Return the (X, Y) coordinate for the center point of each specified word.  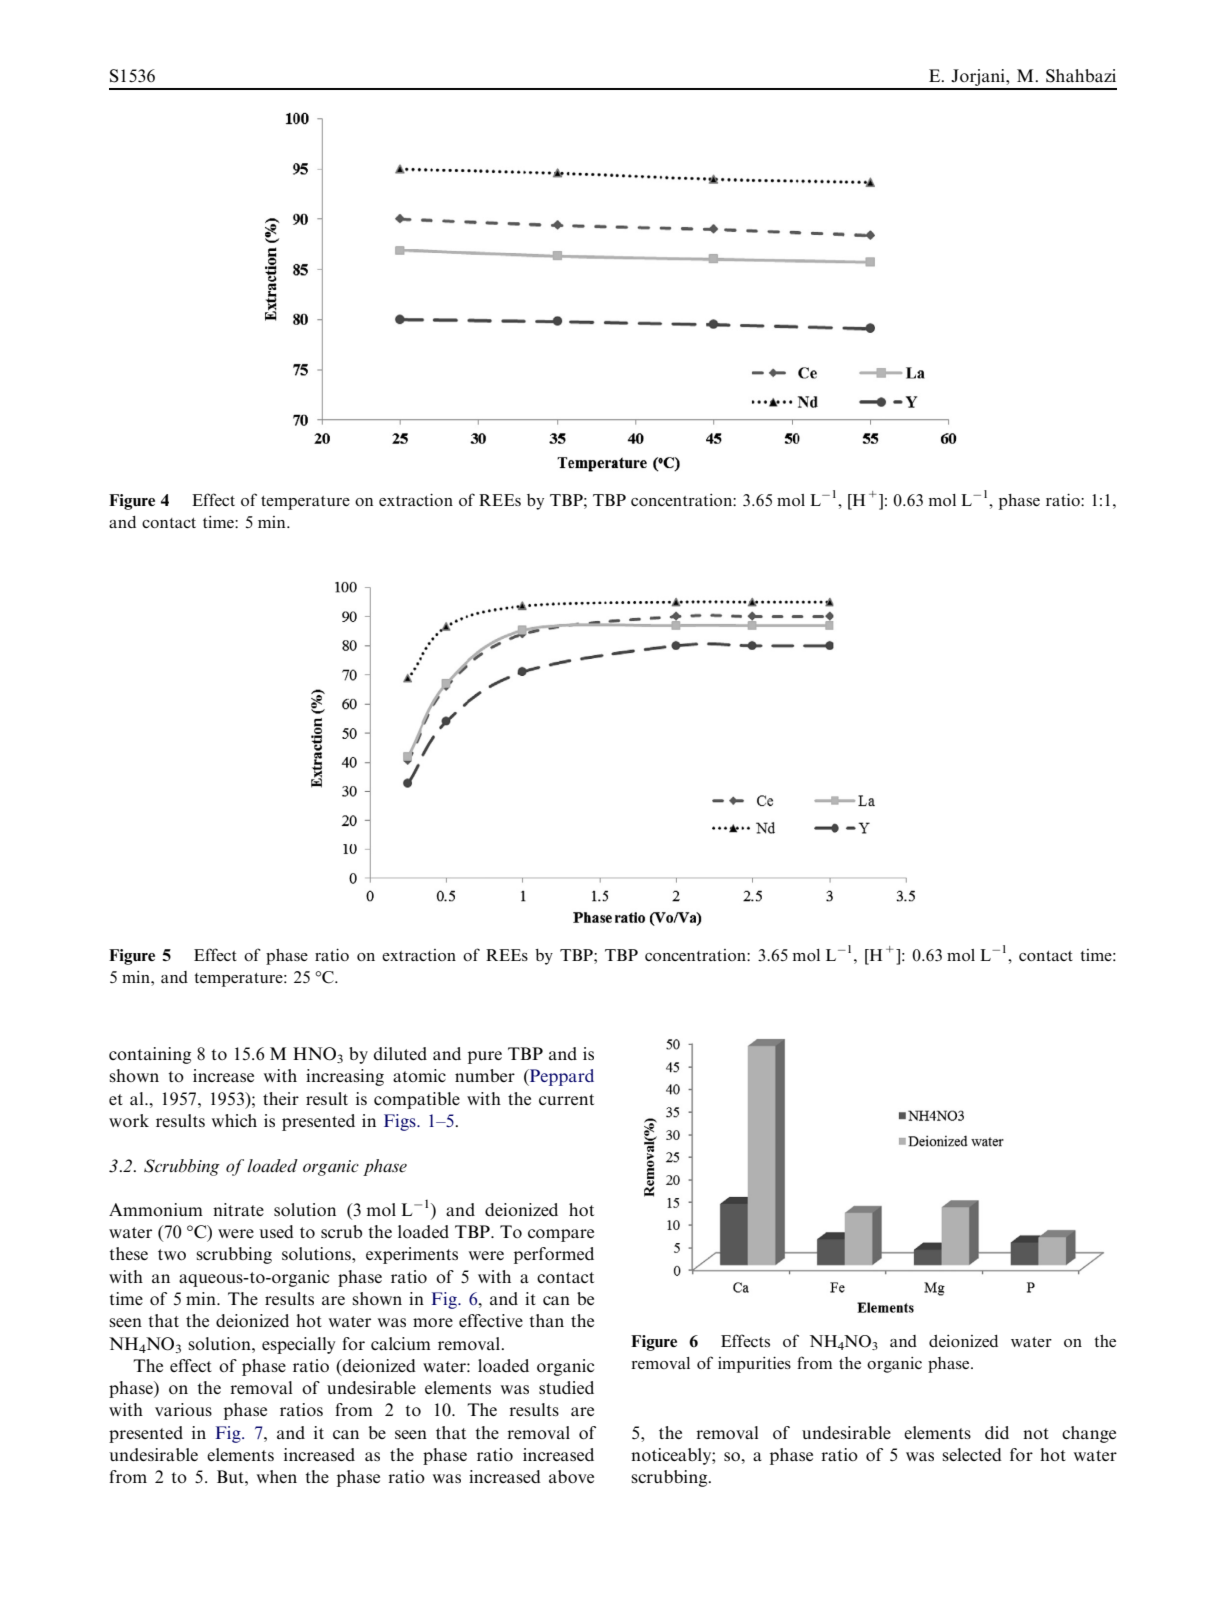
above (571, 1476)
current (566, 1099)
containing (150, 1055)
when (277, 1476)
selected (972, 1454)
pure (485, 1057)
